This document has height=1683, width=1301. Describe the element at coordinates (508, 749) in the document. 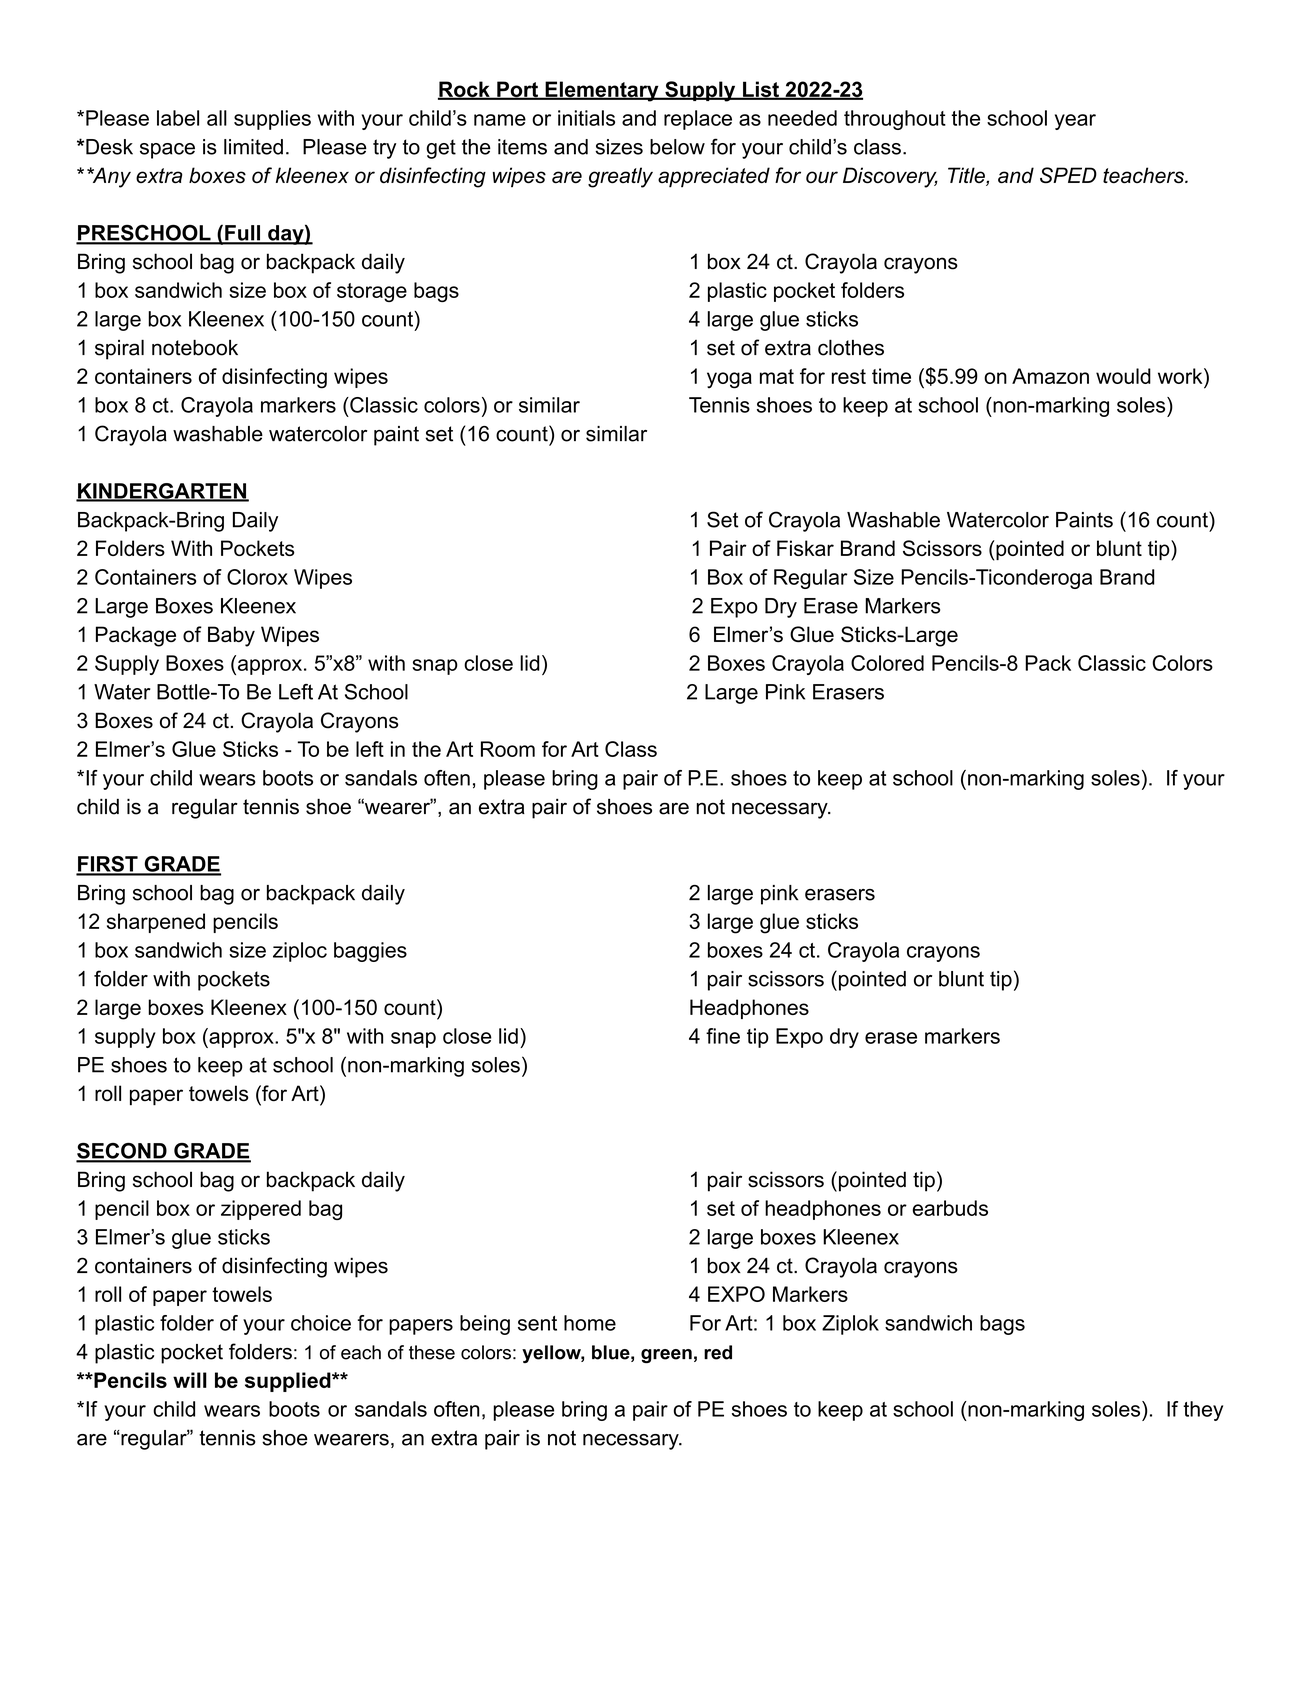

I see `Room` at that location.
